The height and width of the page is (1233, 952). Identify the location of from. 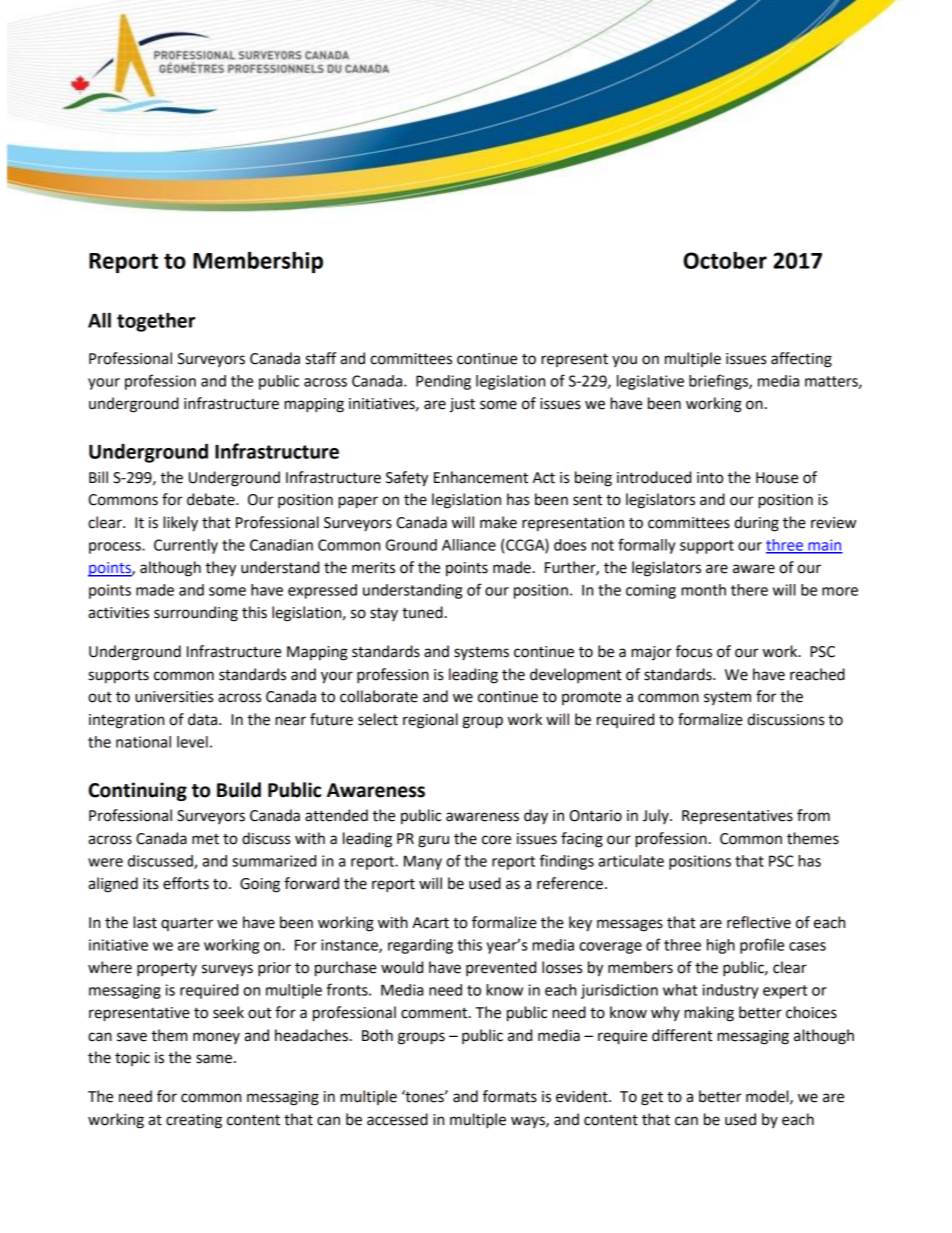
(813, 815).
